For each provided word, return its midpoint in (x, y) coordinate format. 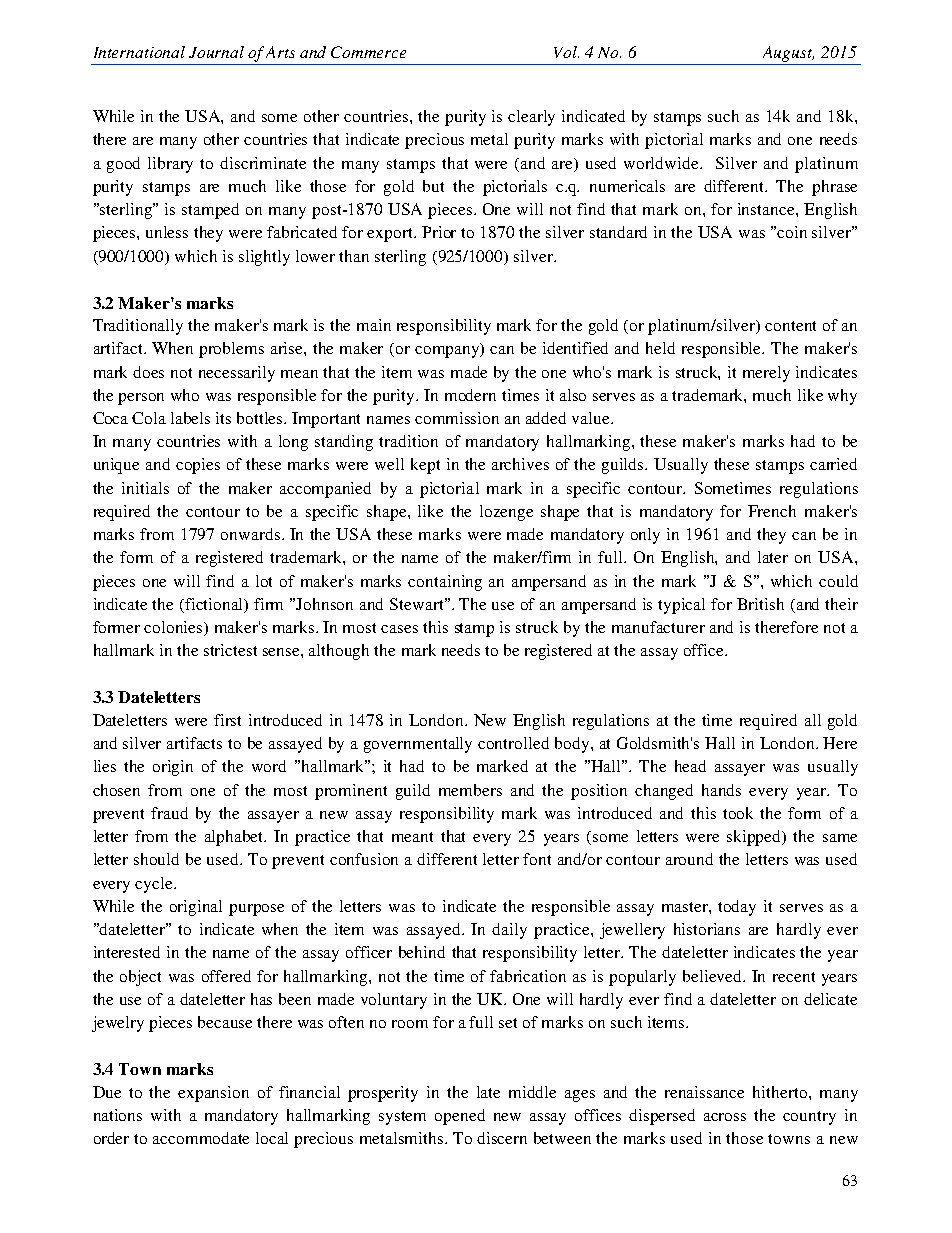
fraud (169, 813)
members (470, 790)
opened (460, 1117)
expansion (213, 1094)
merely (766, 374)
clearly (531, 118)
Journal (216, 52)
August (788, 54)
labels (190, 418)
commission (457, 418)
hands (721, 790)
